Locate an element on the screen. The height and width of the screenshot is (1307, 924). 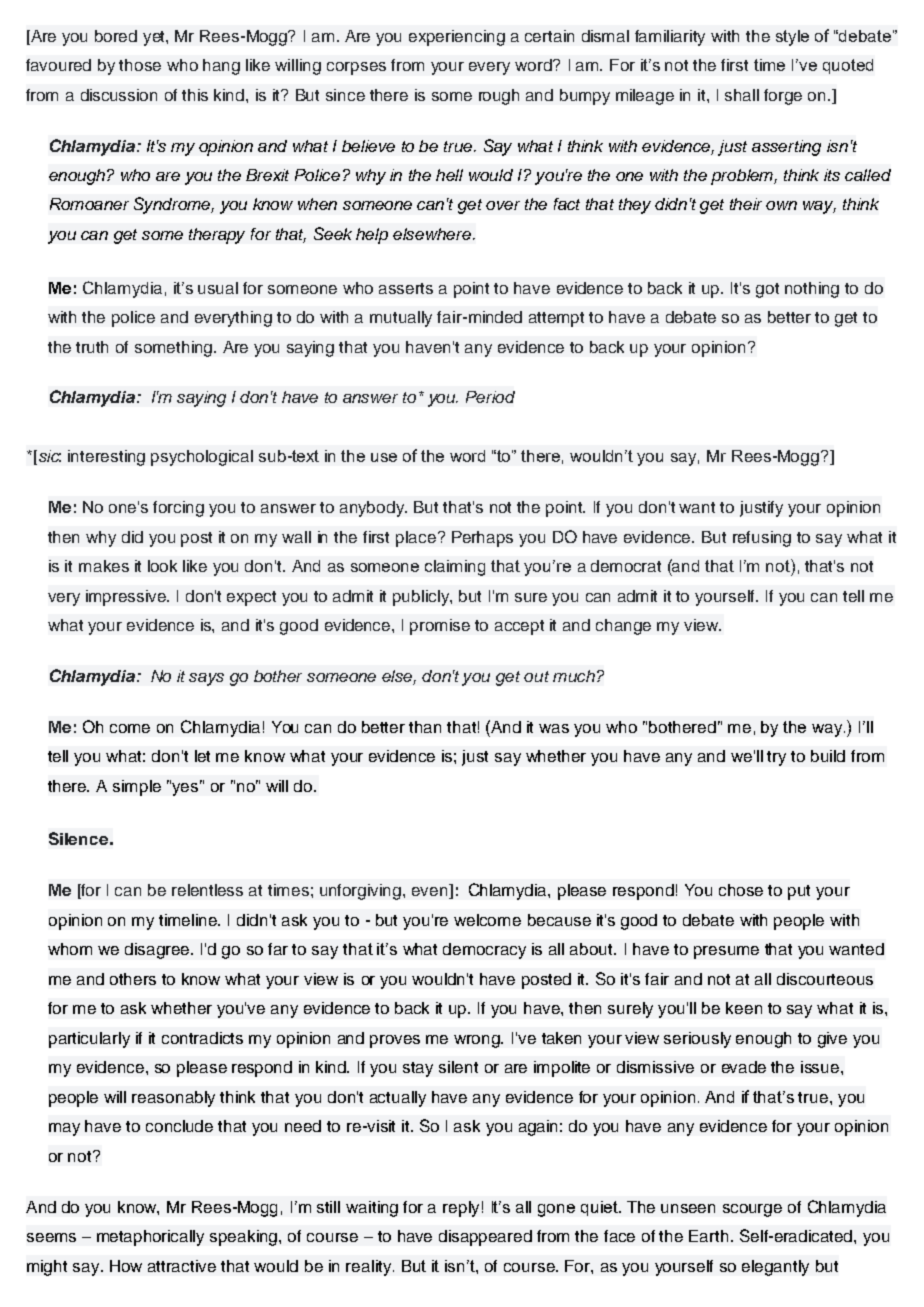
promise is located at coordinates (440, 627).
